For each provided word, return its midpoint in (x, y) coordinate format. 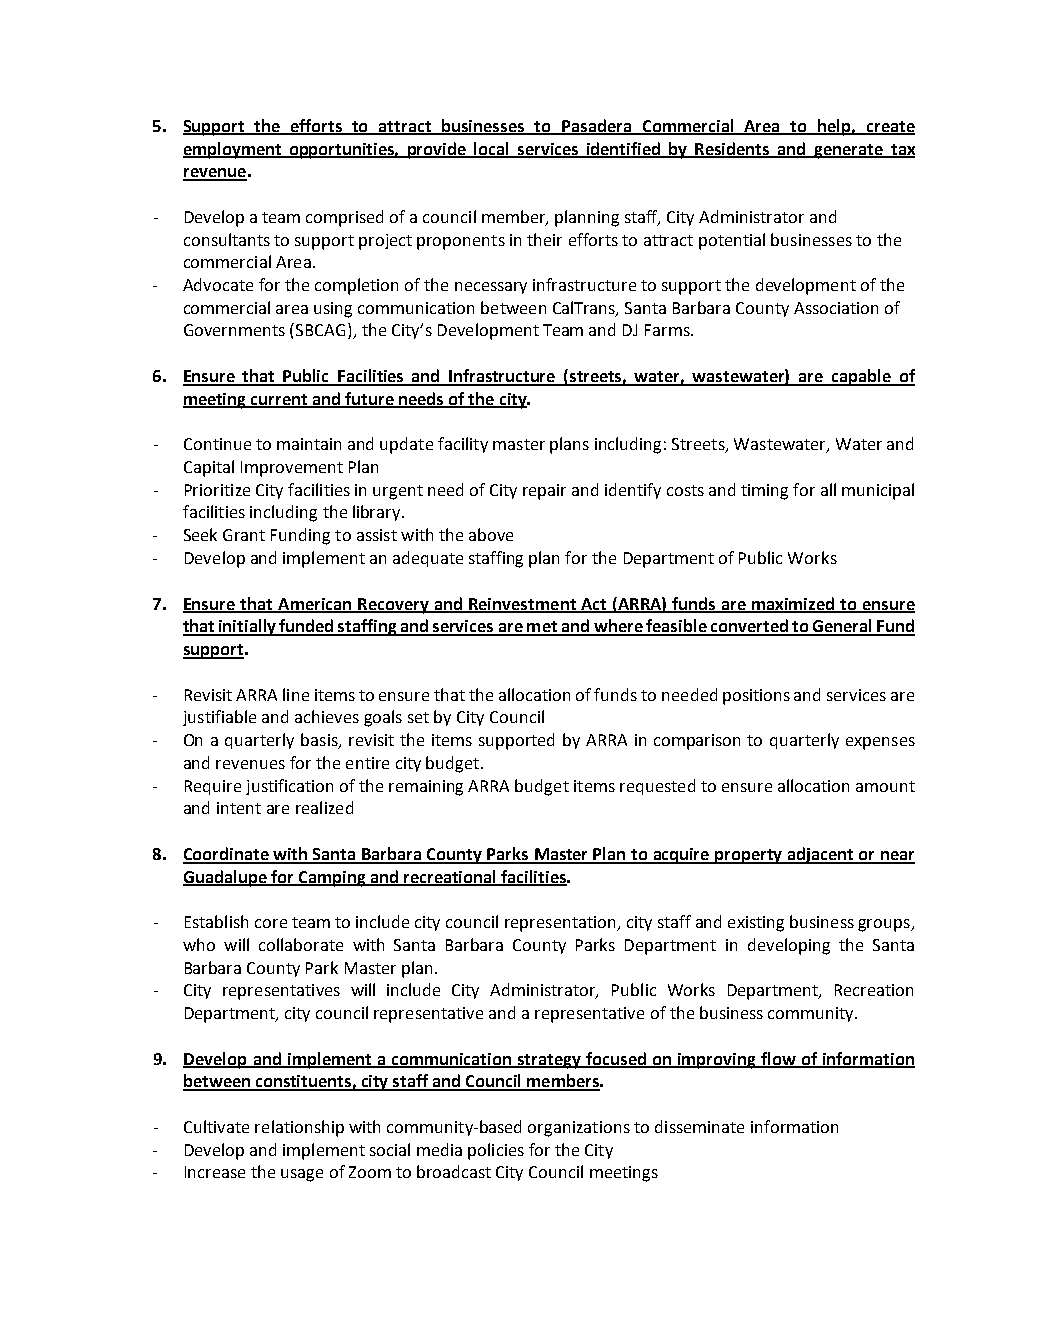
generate (849, 151)
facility (463, 445)
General (842, 627)
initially (247, 627)
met (542, 628)
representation (561, 924)
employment (233, 150)
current (279, 400)
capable (861, 377)
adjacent (821, 855)
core (271, 923)
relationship (299, 1128)
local (492, 149)
